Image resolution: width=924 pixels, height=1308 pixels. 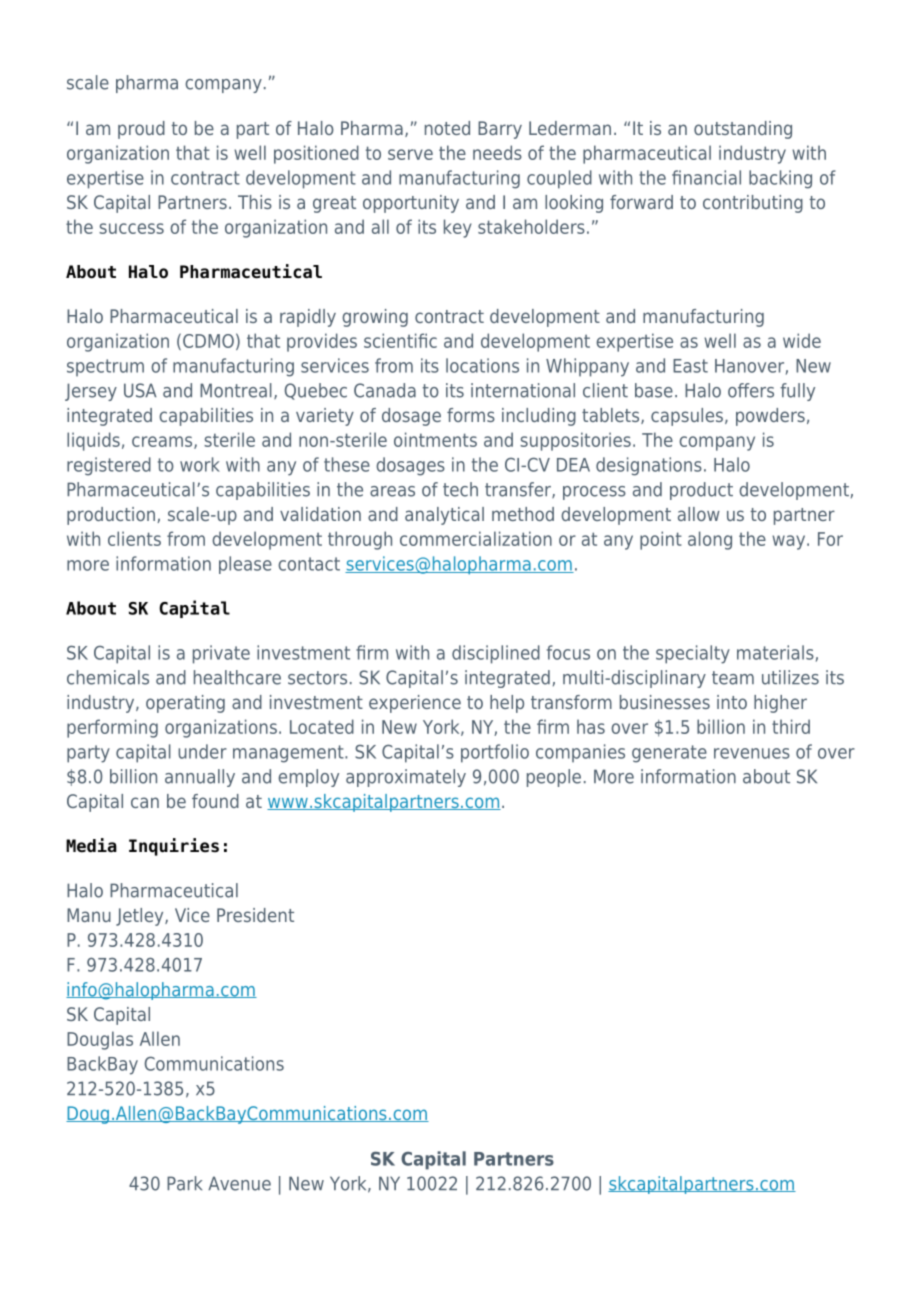 I want to click on serve, so click(x=410, y=154).
